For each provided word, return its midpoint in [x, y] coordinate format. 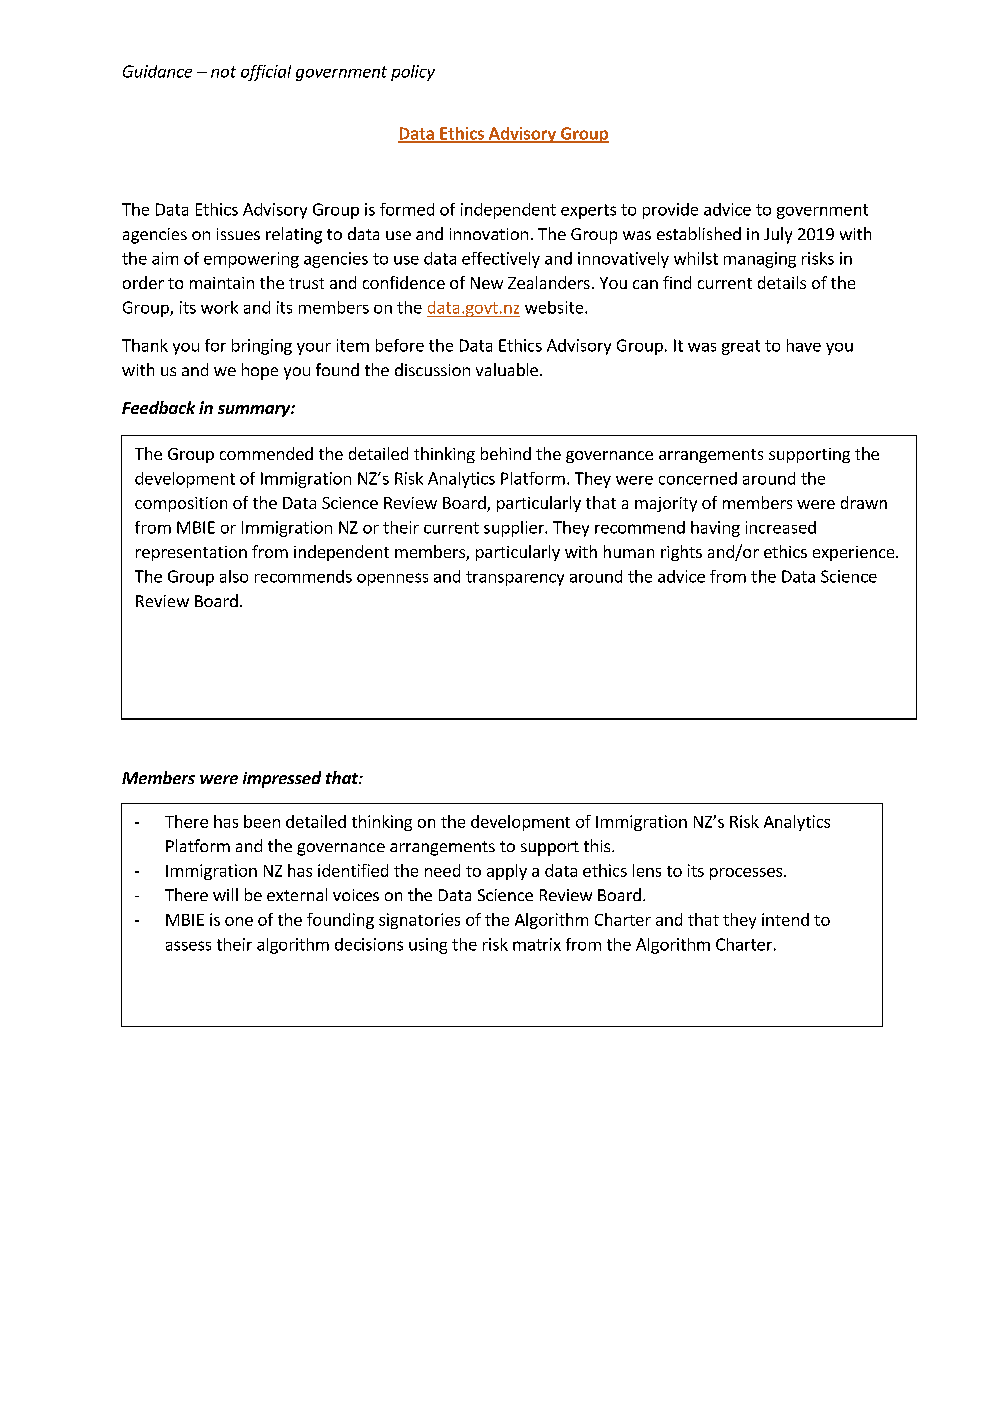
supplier [515, 529]
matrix [537, 944]
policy [413, 73]
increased [781, 527]
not [223, 72]
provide [670, 211]
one [239, 921]
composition [181, 504]
